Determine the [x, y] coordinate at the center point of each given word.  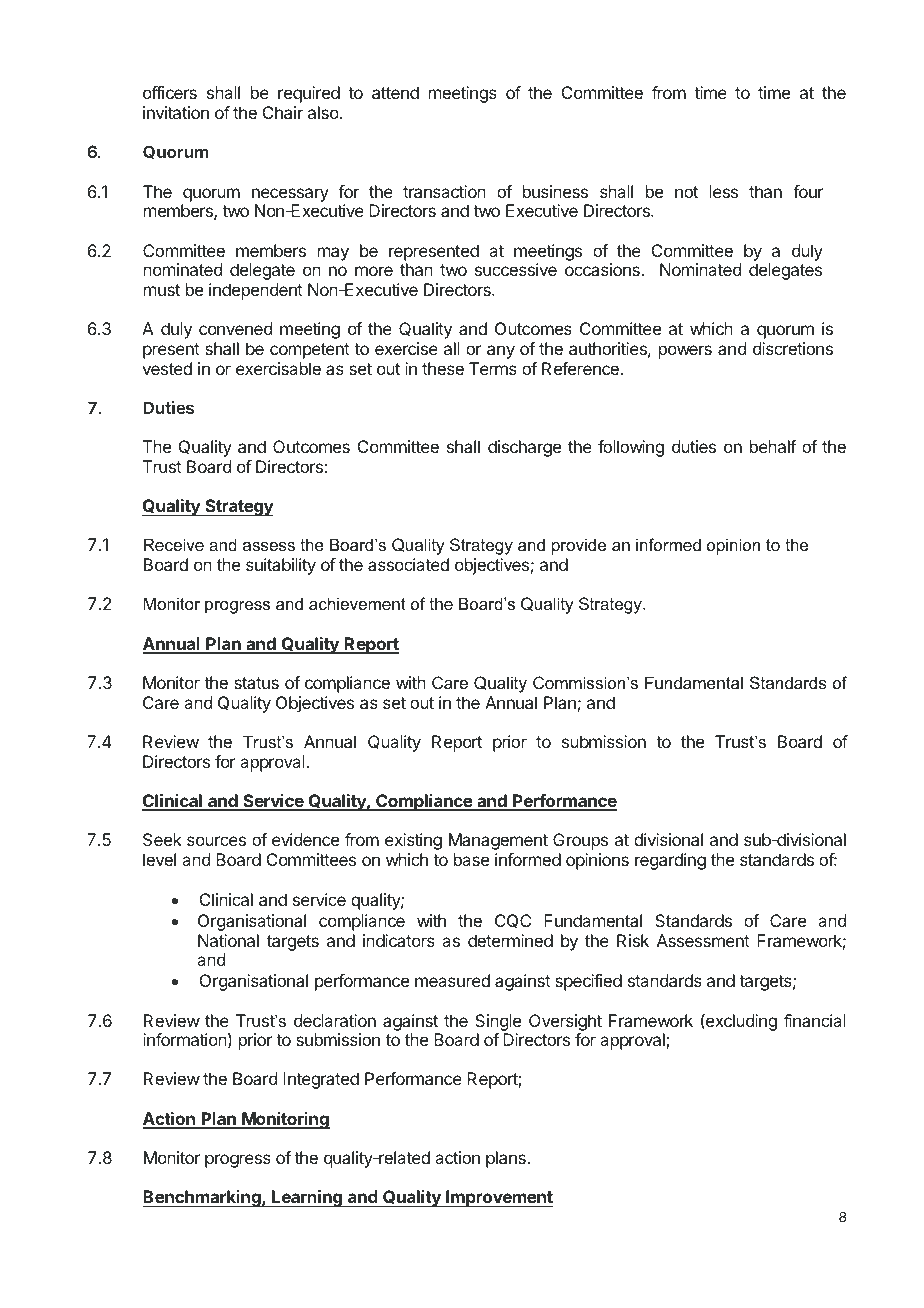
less [724, 191]
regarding [670, 861]
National [228, 940]
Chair [283, 112]
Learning [307, 1198]
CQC [513, 921]
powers [685, 352]
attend [395, 92]
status [256, 683]
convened [235, 328]
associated [408, 564]
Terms [493, 368]
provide [579, 546]
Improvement [498, 1198]
